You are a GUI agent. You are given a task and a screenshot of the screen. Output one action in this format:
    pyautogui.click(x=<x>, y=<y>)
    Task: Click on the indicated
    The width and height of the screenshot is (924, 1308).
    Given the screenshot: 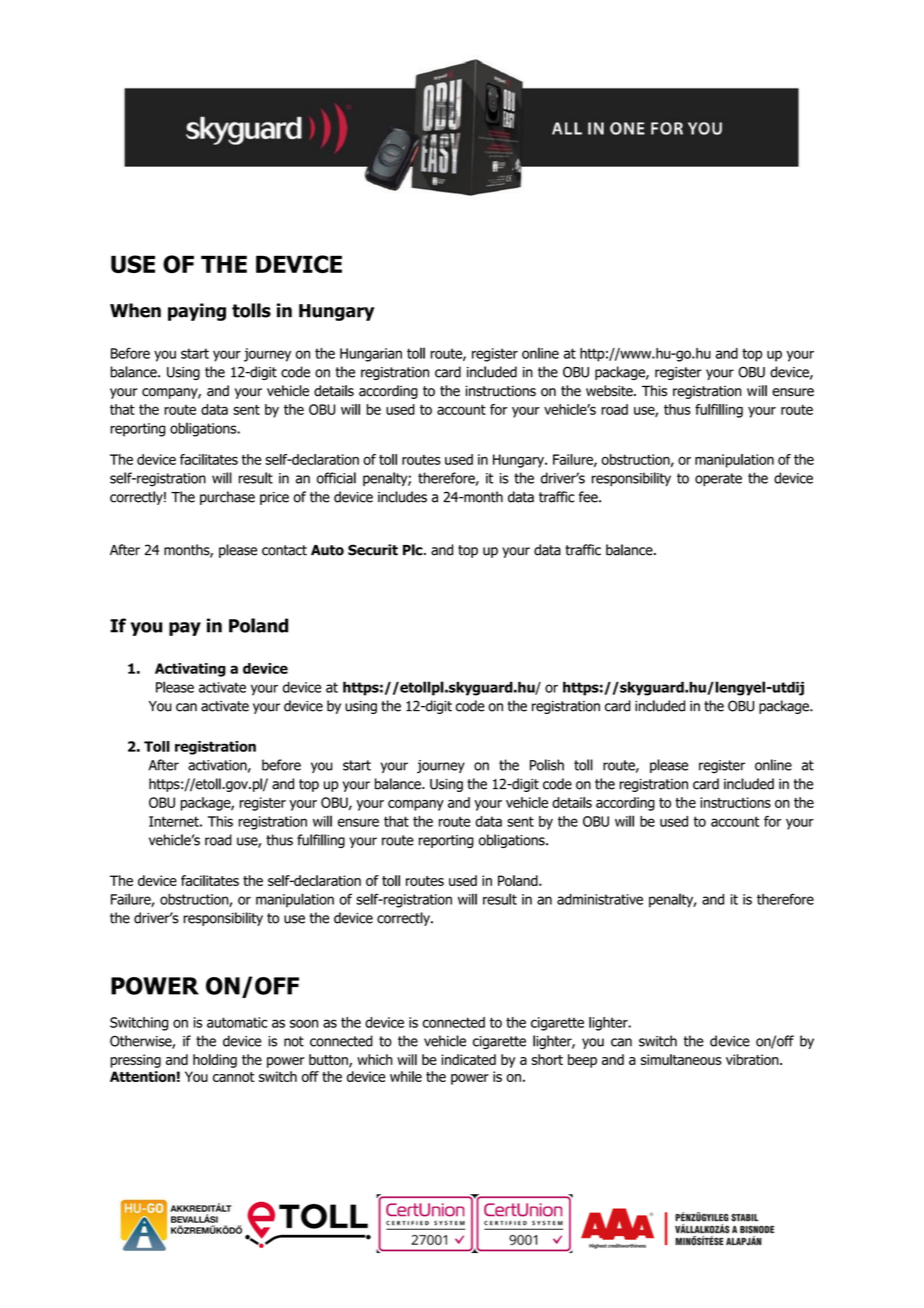 What is the action you would take?
    pyautogui.click(x=468, y=1059)
